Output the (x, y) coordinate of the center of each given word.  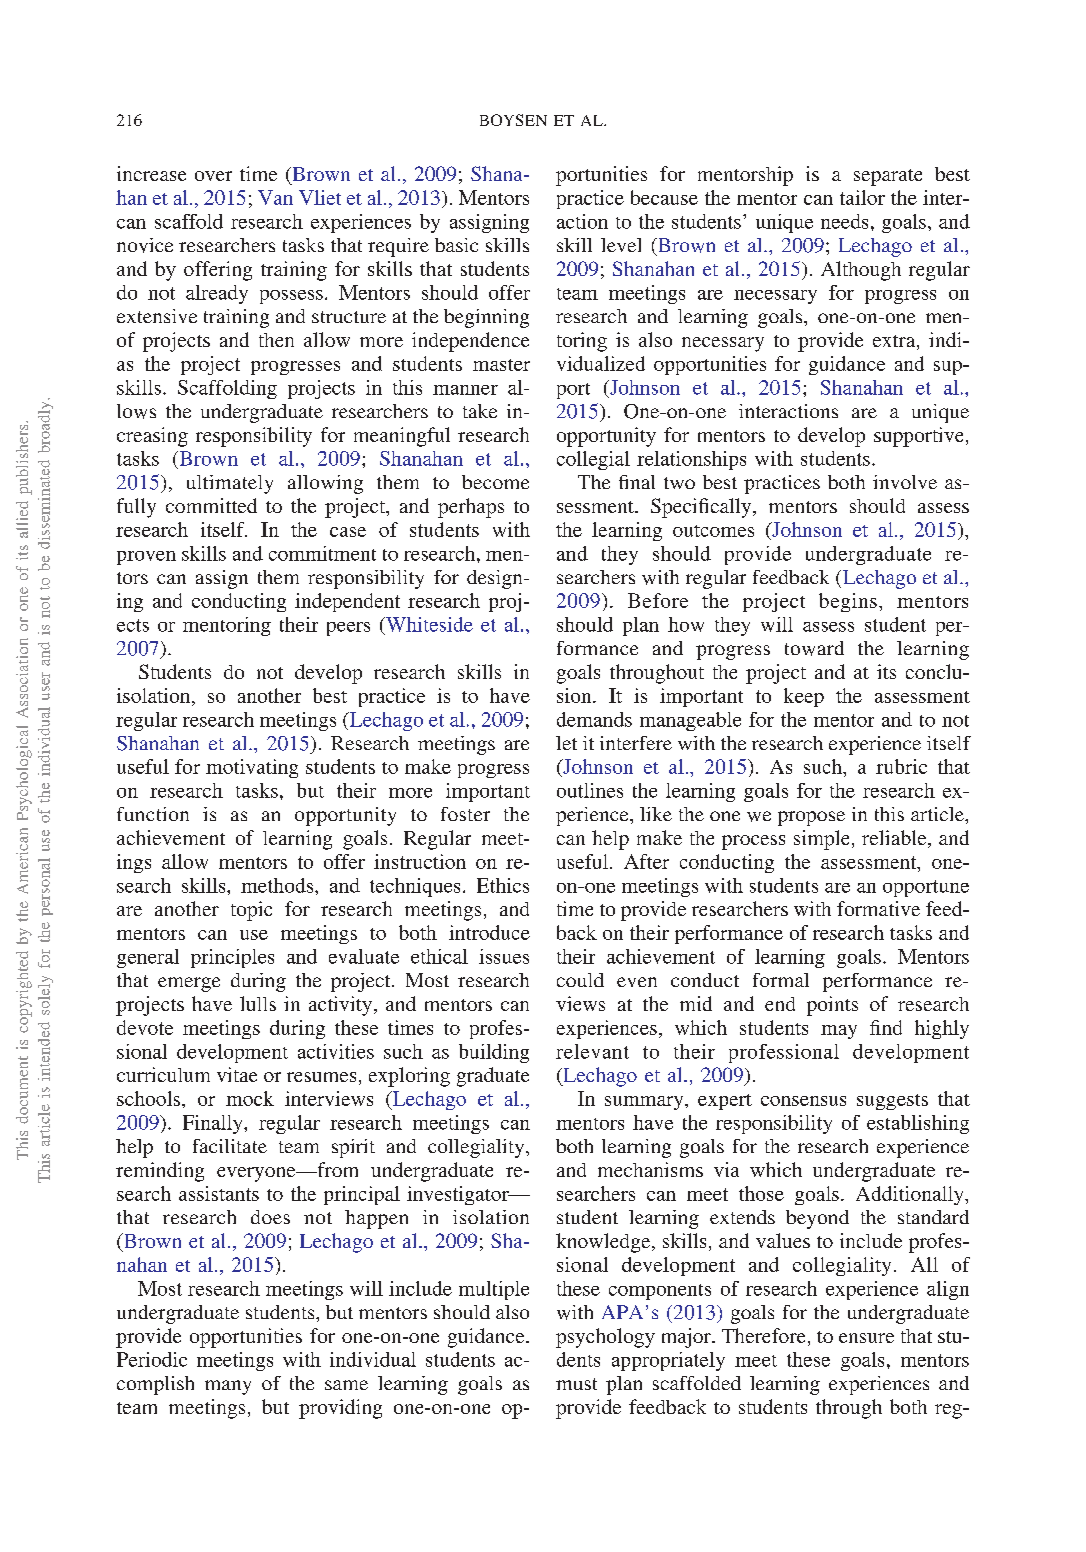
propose (811, 818)
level (621, 245)
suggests (892, 1102)
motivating (252, 768)
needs (844, 221)
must (576, 1384)
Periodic (152, 1359)
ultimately (230, 484)
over (213, 176)
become (495, 482)
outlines (590, 790)
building (494, 1053)
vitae (237, 1074)
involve (905, 482)
